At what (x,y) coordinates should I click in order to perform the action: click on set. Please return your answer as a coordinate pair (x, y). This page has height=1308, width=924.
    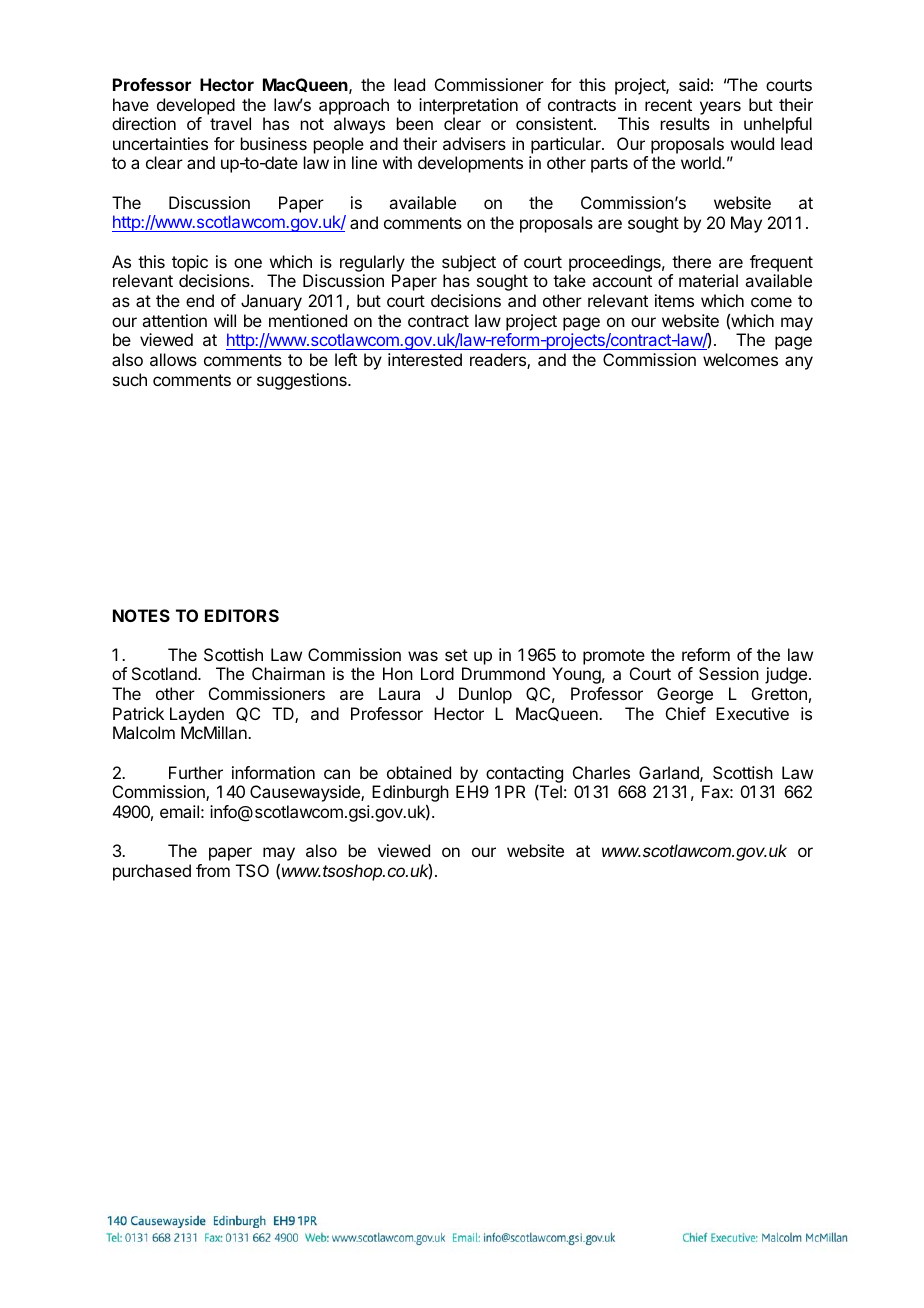
    Looking at the image, I should click on (456, 655).
